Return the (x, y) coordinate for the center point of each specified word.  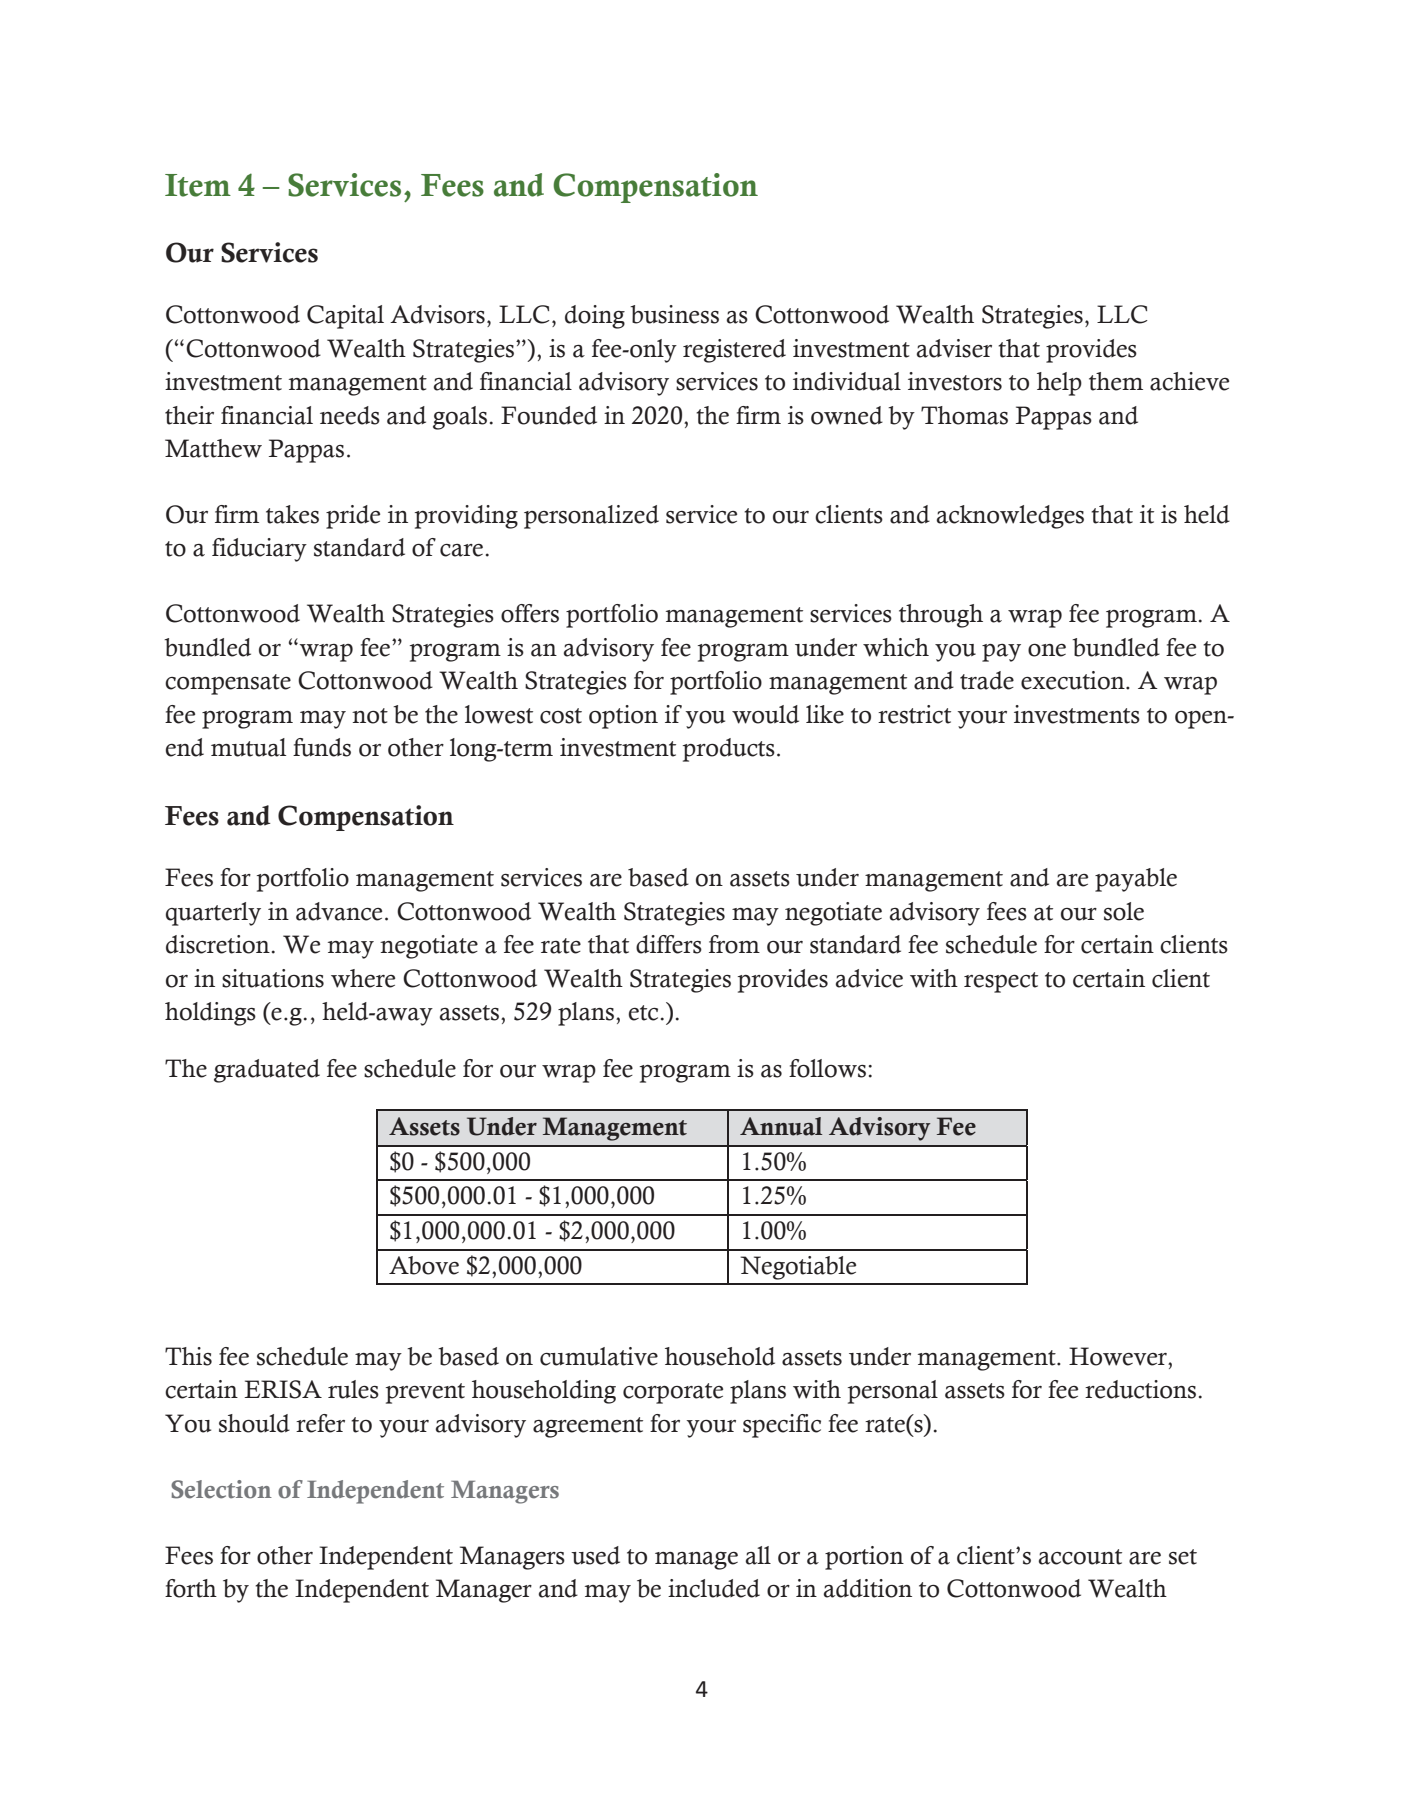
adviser (954, 348)
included (714, 1588)
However (1119, 1356)
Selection (221, 1489)
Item (198, 185)
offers (530, 613)
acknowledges (1010, 517)
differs (669, 944)
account (1080, 1557)
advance (339, 911)
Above (424, 1265)
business (674, 314)
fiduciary (259, 550)
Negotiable (798, 1268)
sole (1124, 911)
